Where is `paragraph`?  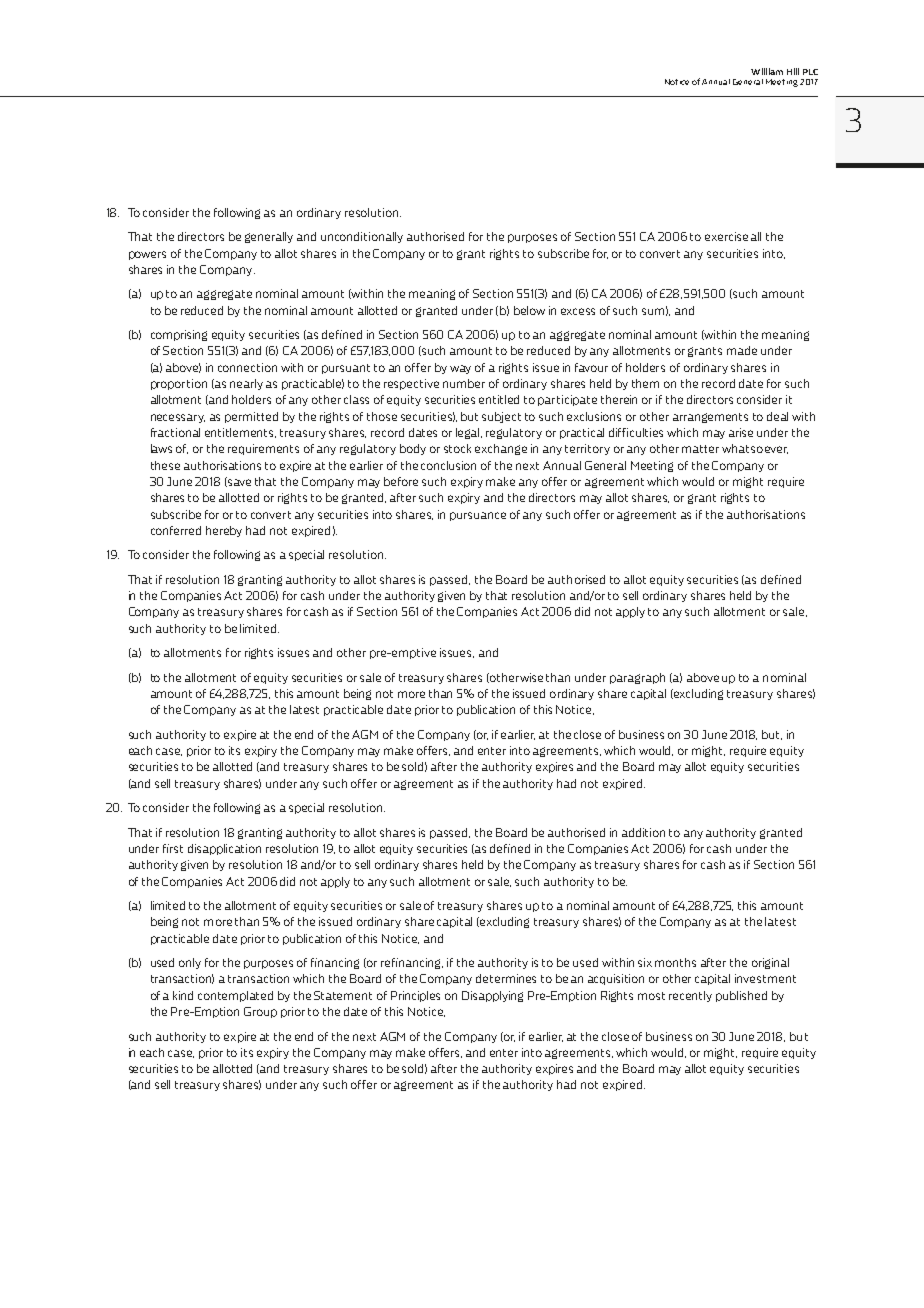
paragraph is located at coordinates (637, 678).
